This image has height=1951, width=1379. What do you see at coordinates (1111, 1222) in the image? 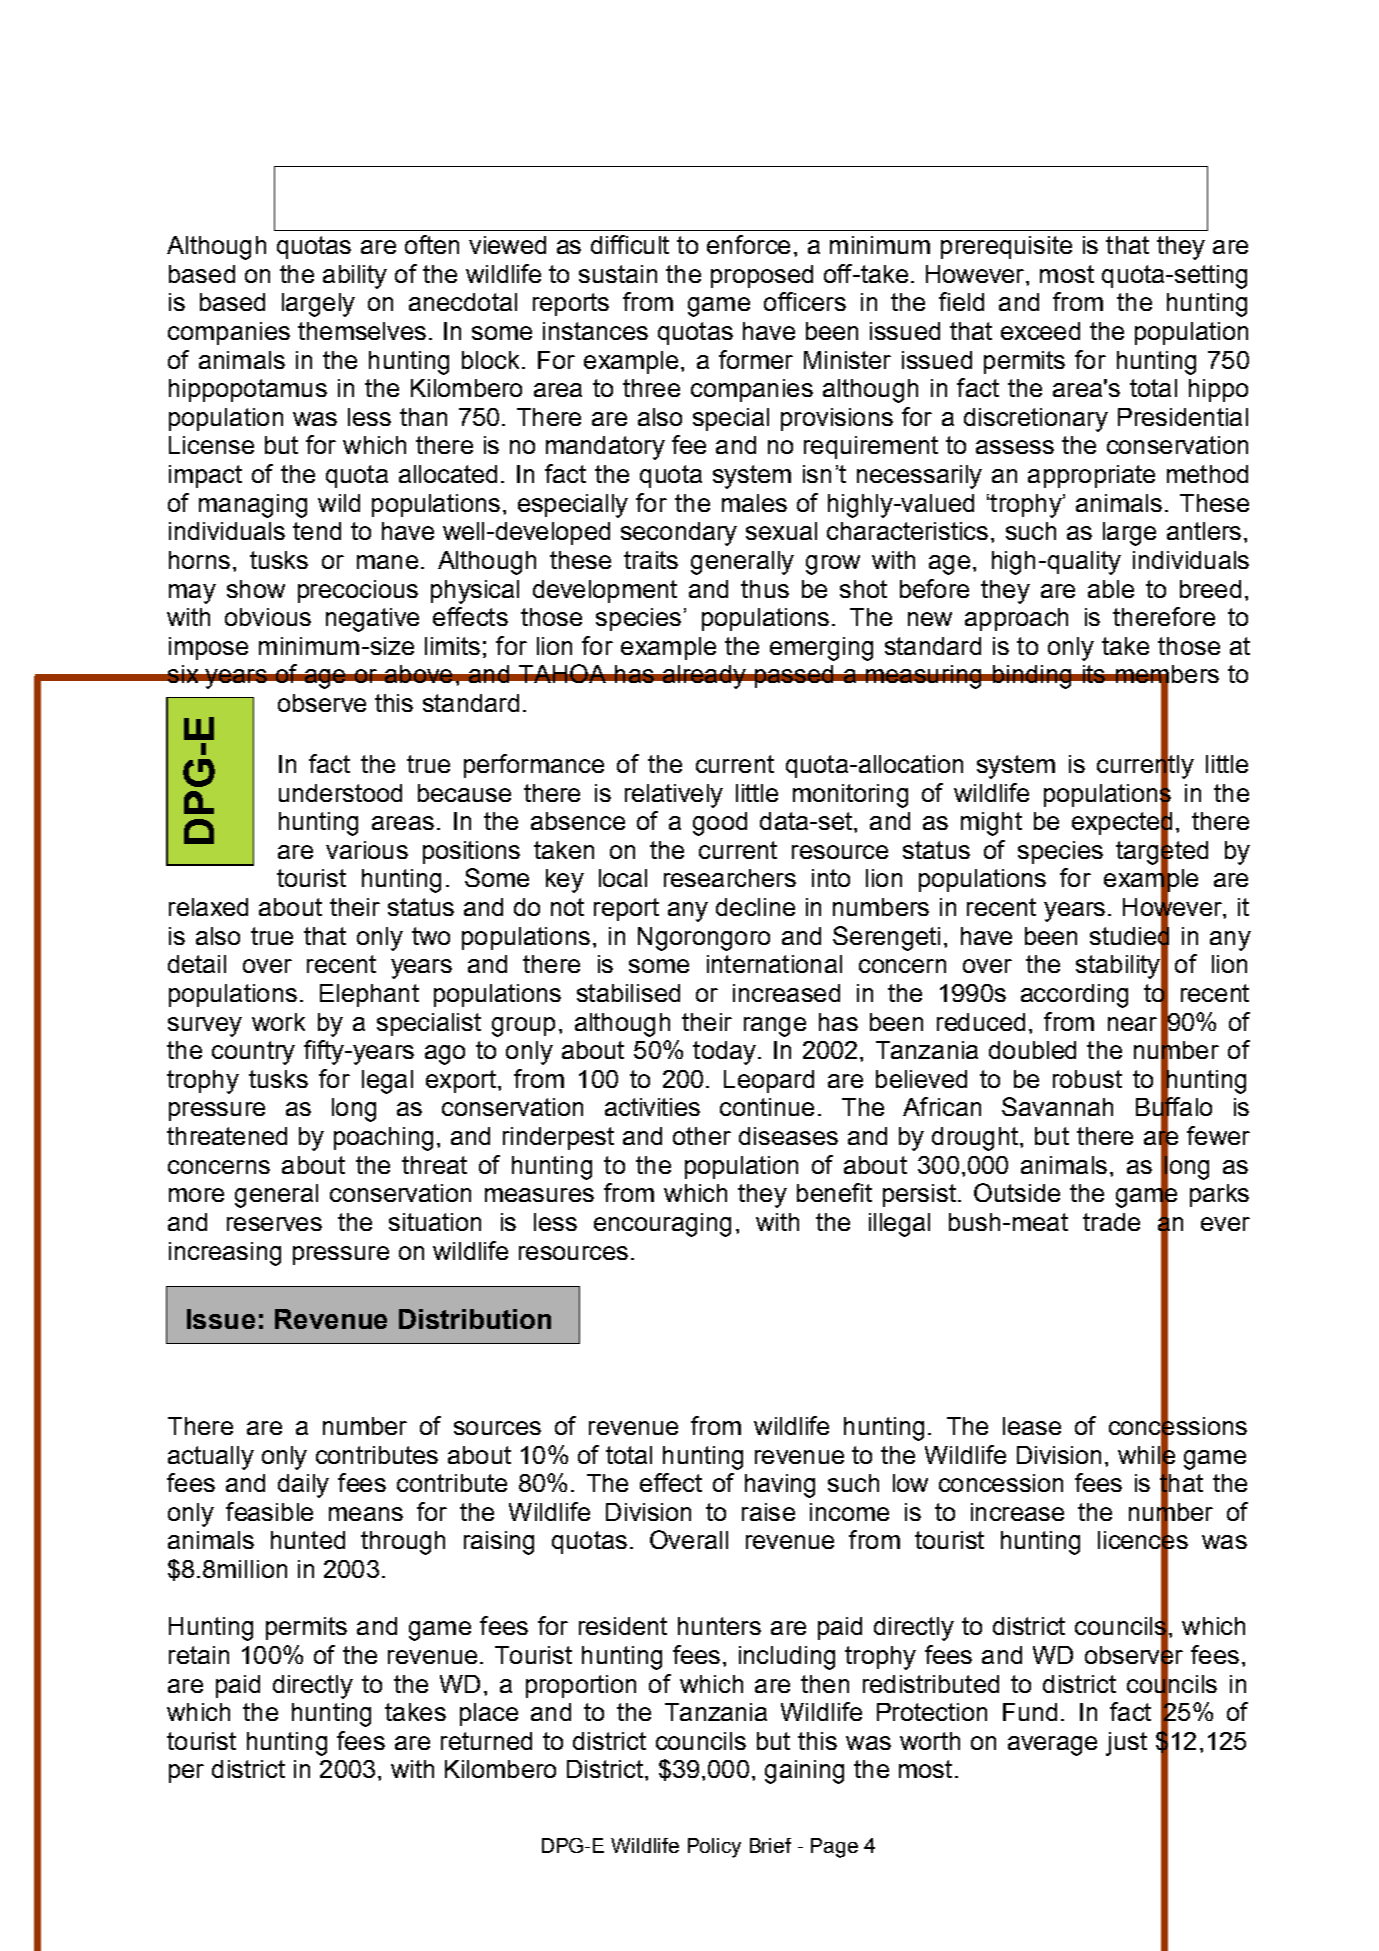
I see `trade` at bounding box center [1111, 1222].
